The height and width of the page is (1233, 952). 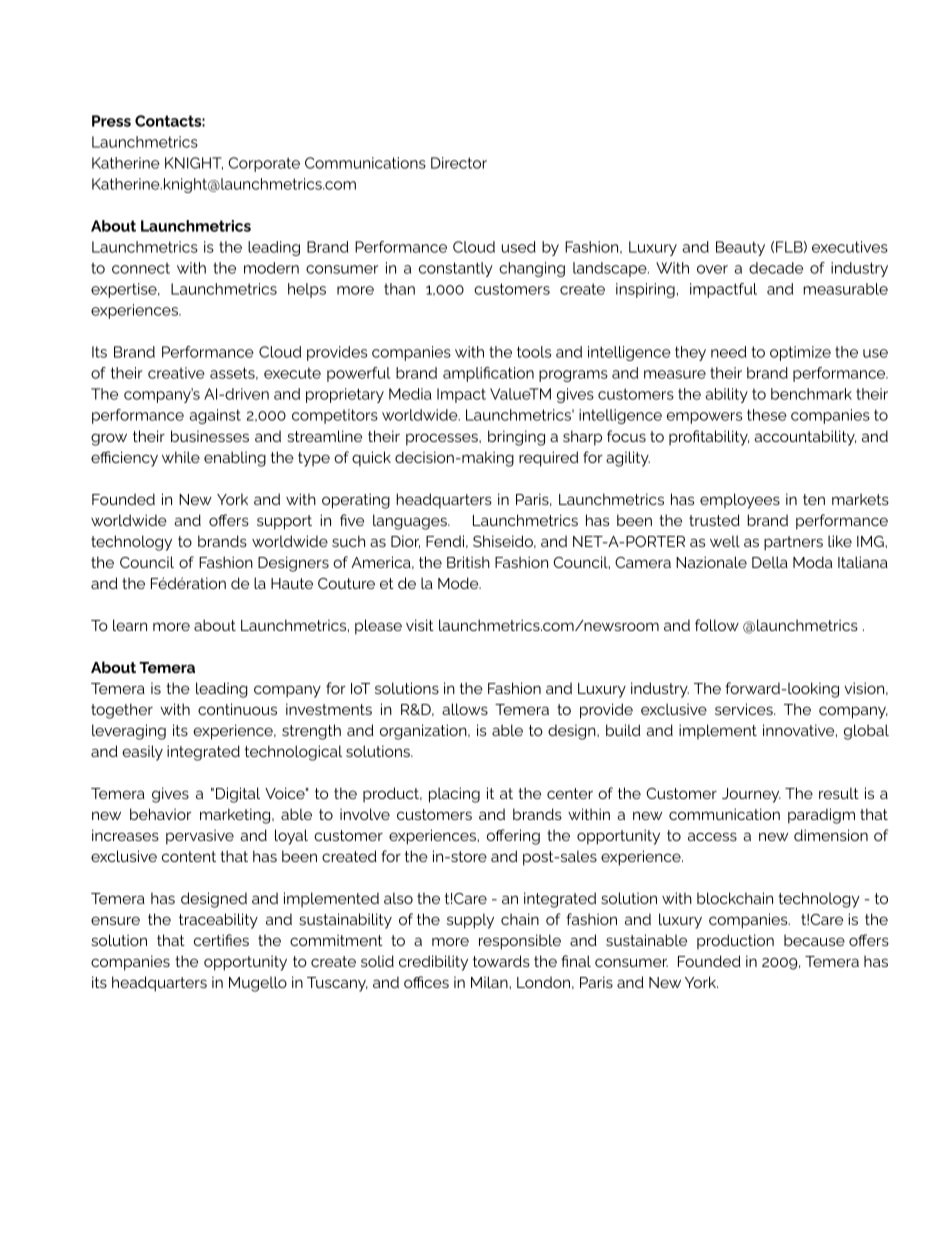 What do you see at coordinates (740, 248) in the page?
I see `Beauty` at bounding box center [740, 248].
